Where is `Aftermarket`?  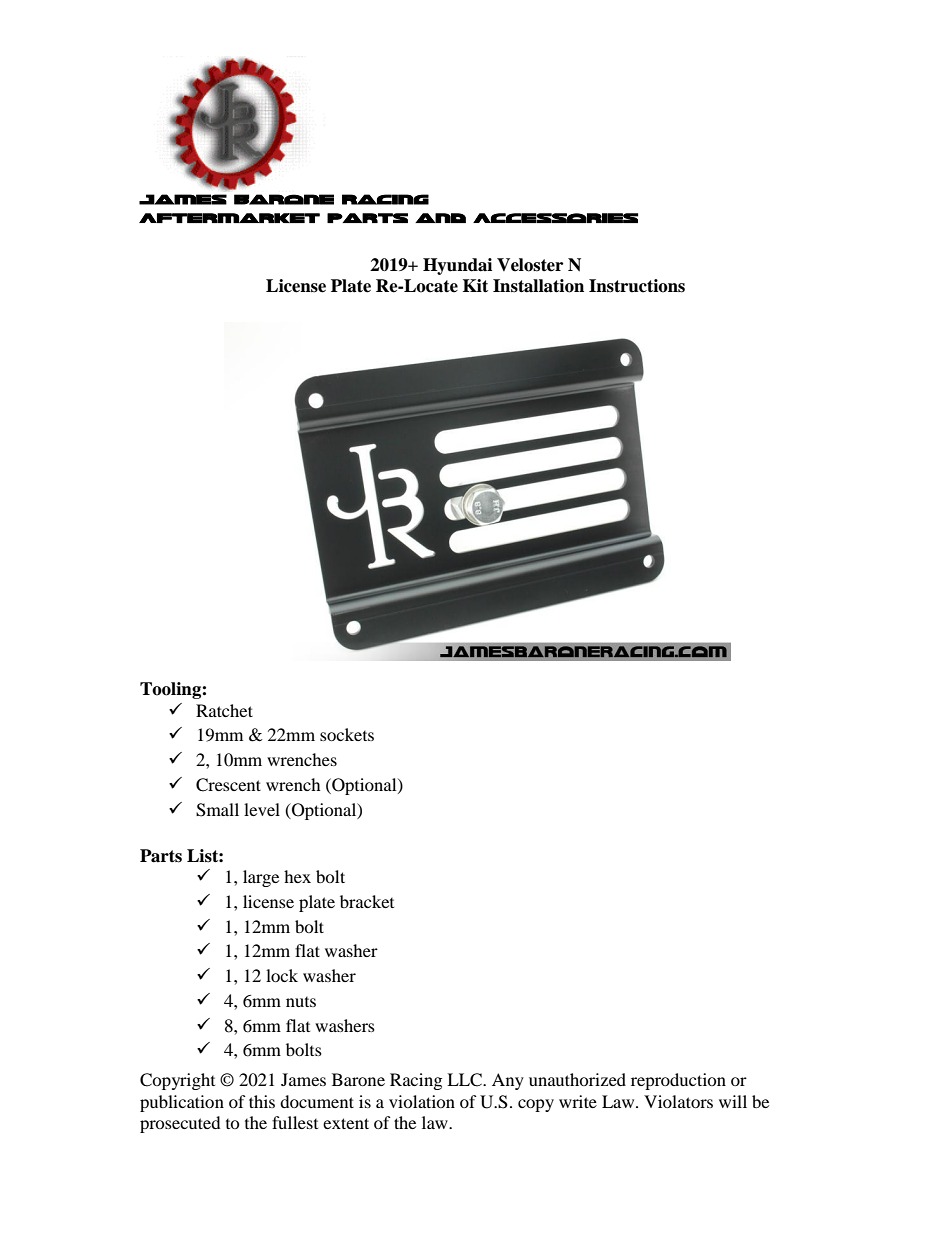
Aftermarket is located at coordinates (229, 218).
